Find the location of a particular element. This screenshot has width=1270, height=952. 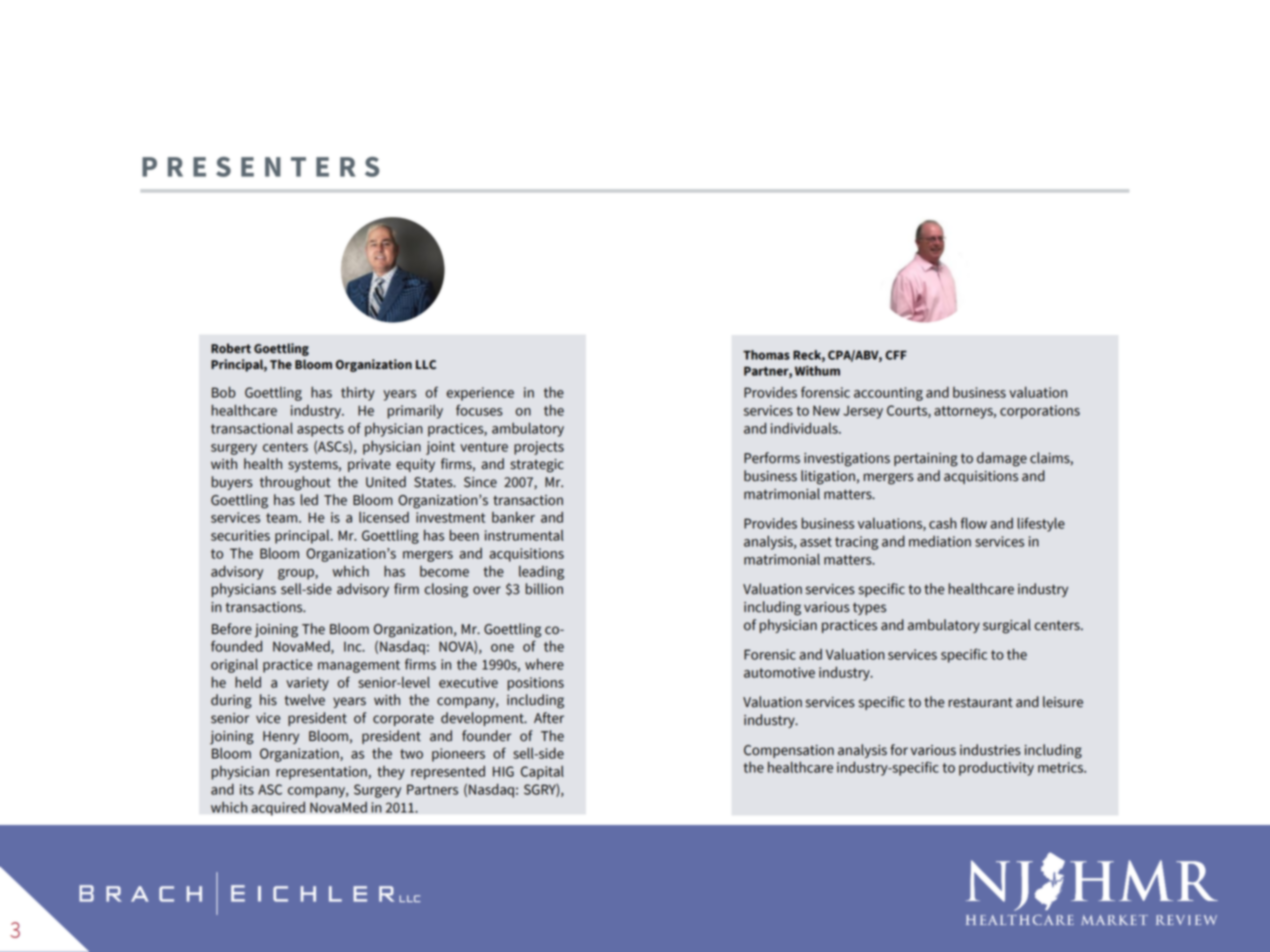

CFF is located at coordinates (896, 355).
